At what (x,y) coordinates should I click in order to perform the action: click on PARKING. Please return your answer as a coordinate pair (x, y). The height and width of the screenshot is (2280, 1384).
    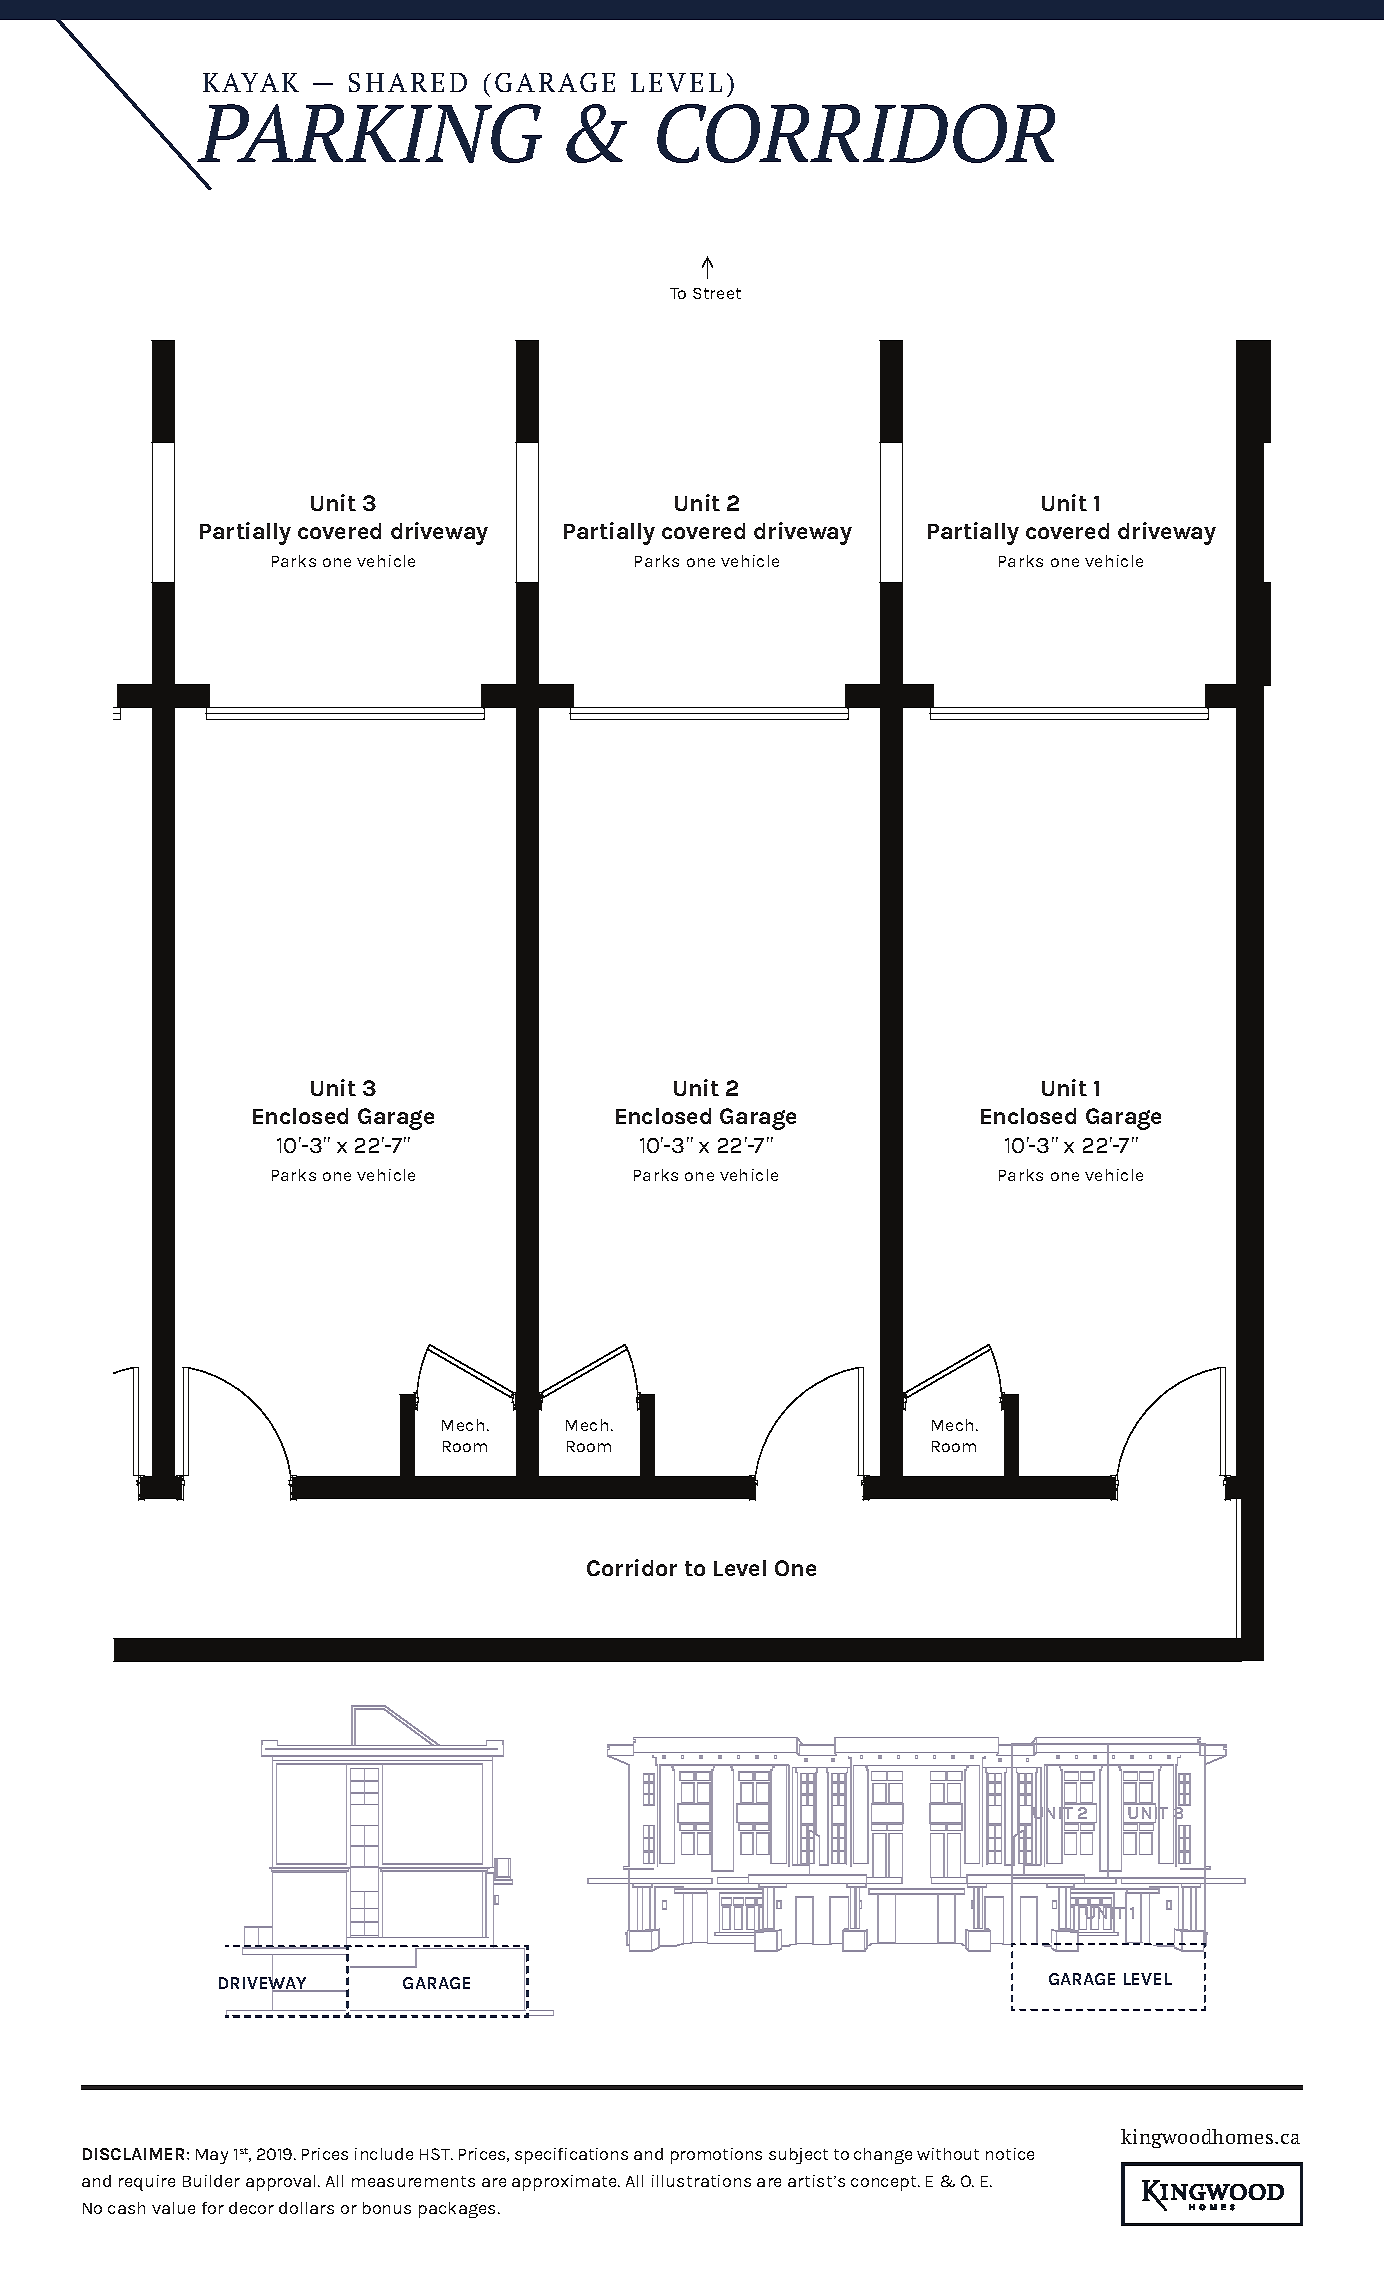
    Looking at the image, I should click on (369, 133).
